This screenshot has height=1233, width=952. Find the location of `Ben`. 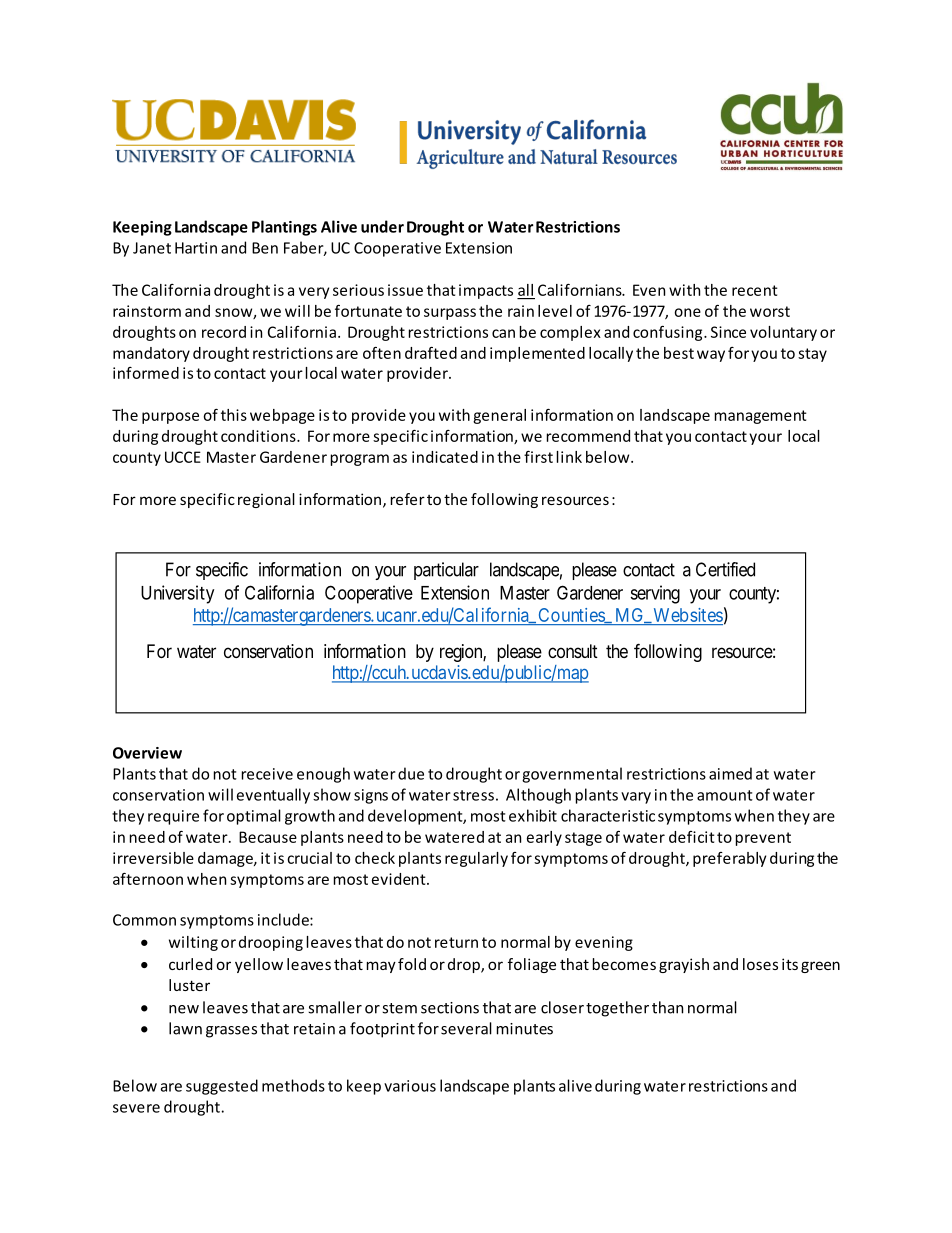

Ben is located at coordinates (265, 248).
